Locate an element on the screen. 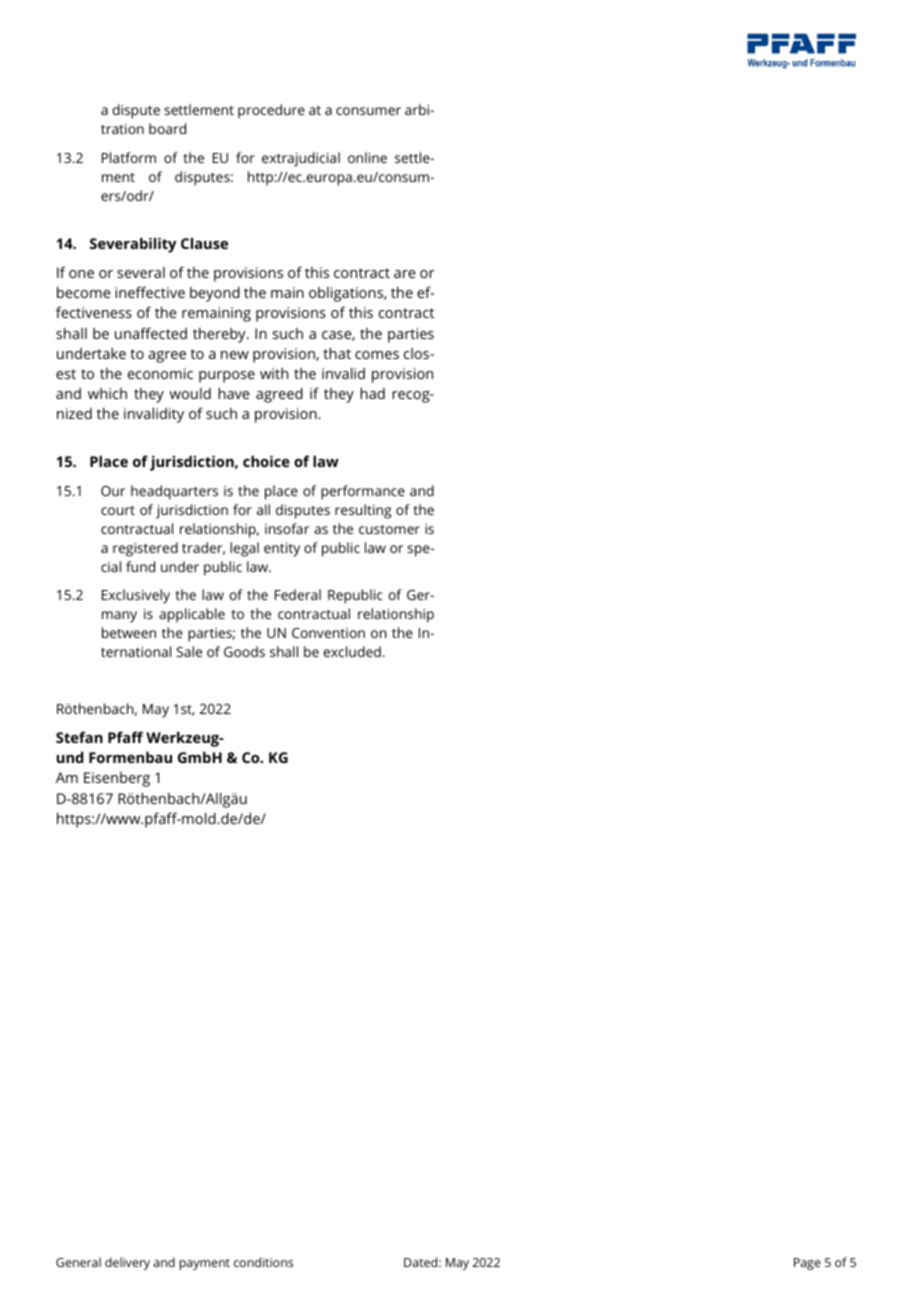  customer is located at coordinates (389, 529).
